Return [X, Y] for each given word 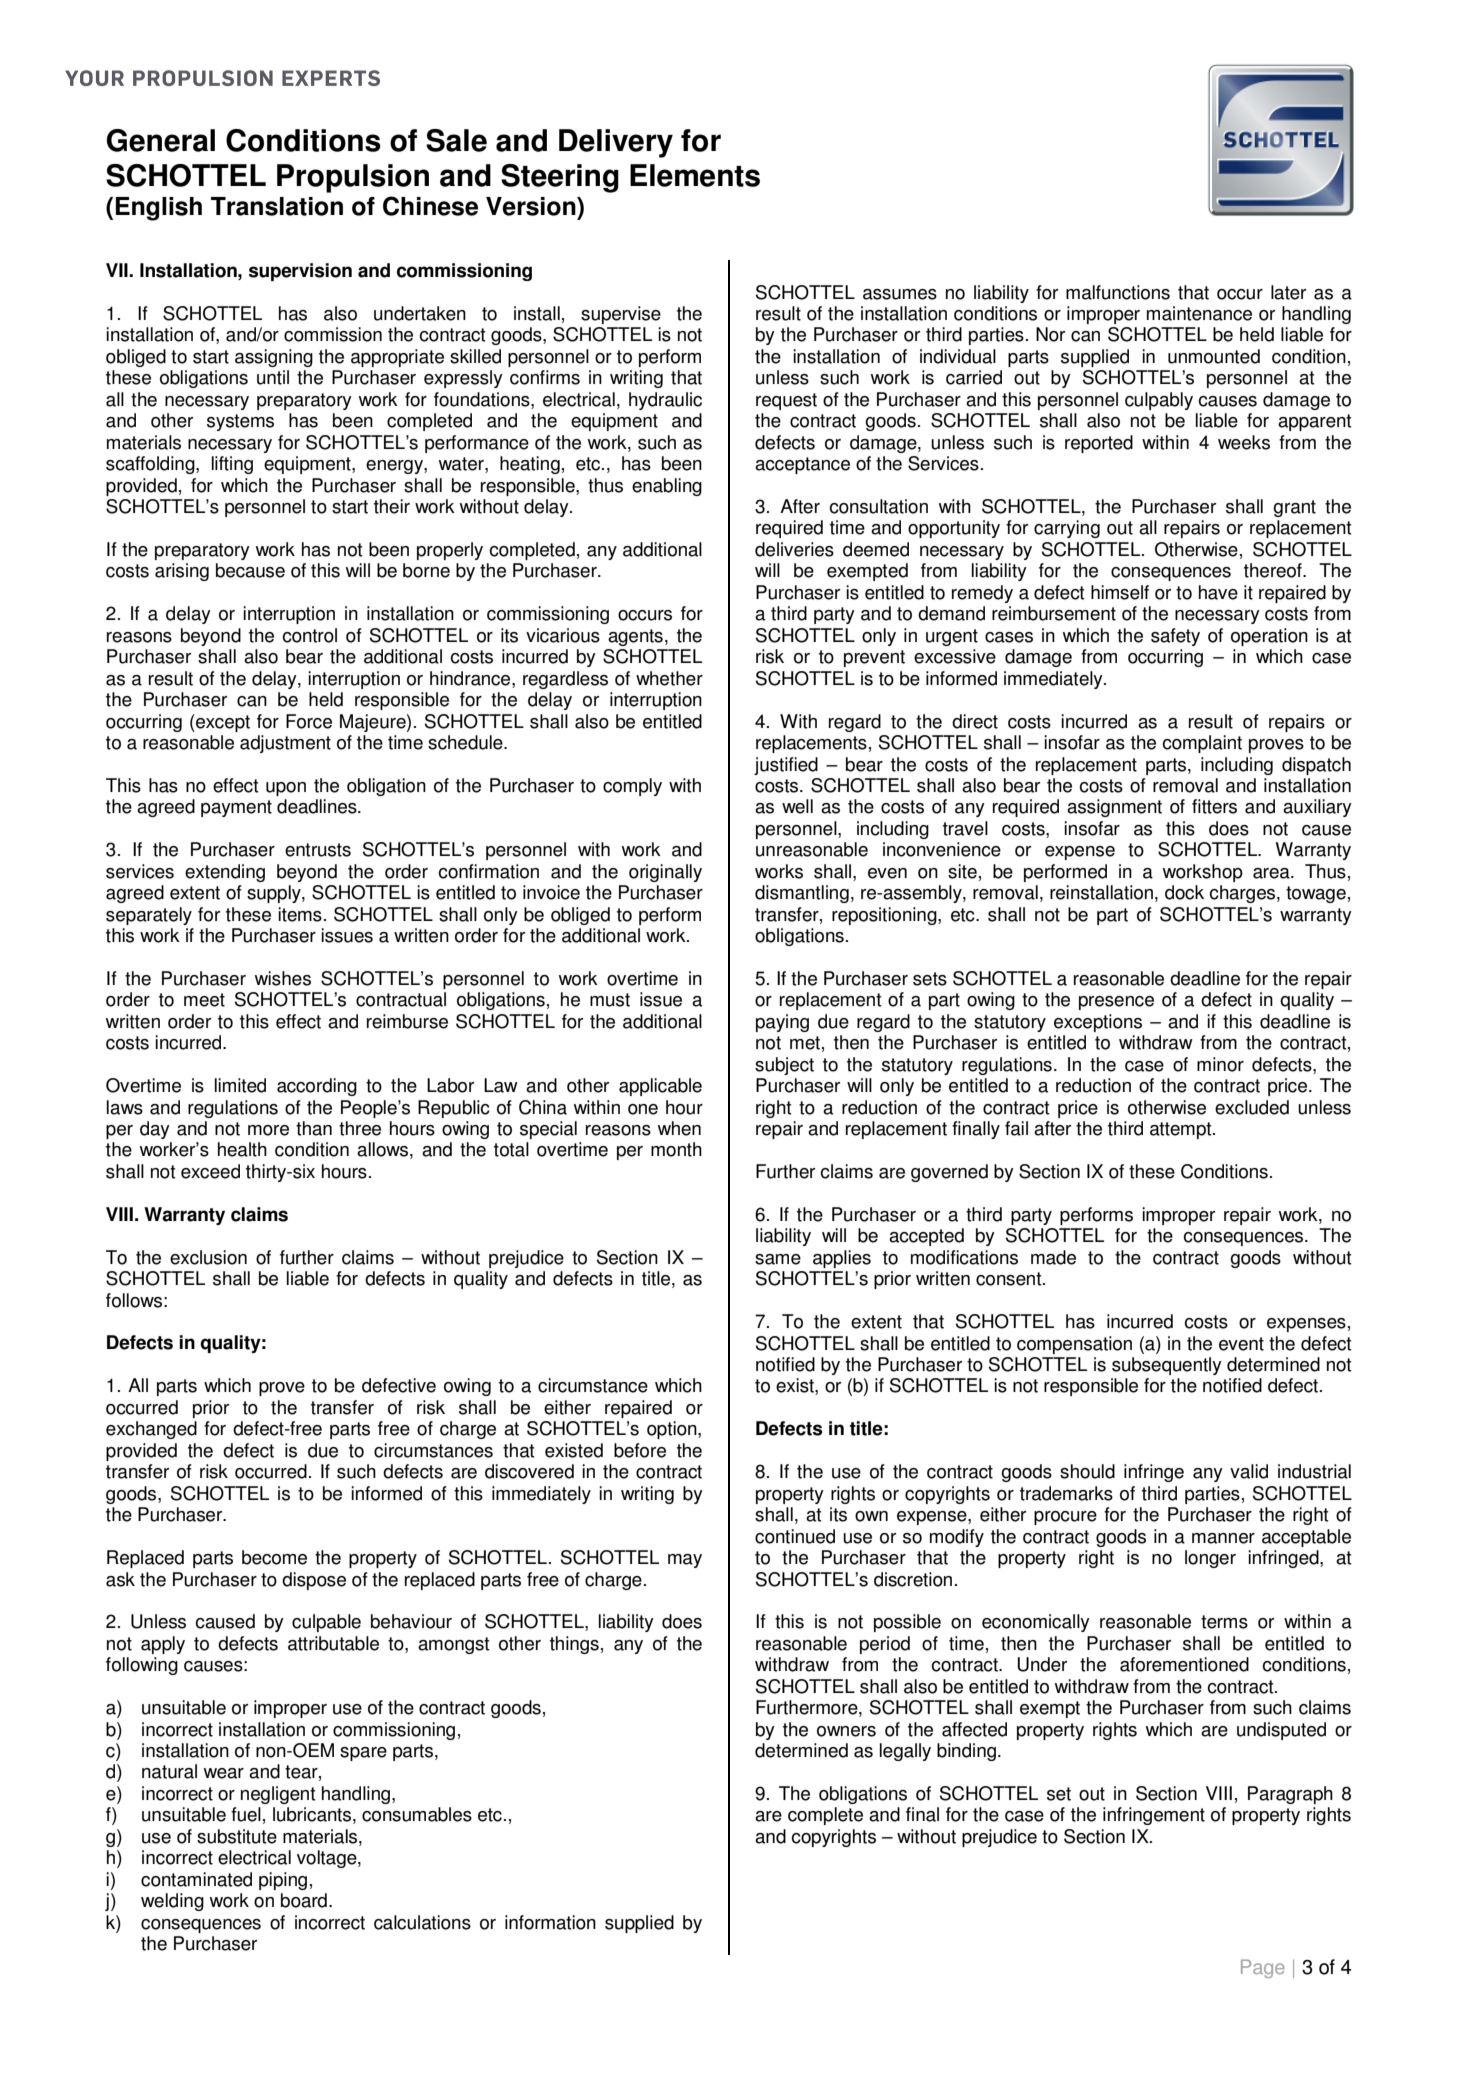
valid [1249, 1471]
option [673, 1430]
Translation [277, 206]
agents [635, 637]
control [309, 635]
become [274, 1557]
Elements [695, 175]
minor [1220, 1064]
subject [784, 1066]
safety [1175, 637]
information [550, 1922]
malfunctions [1118, 292]
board [304, 1900]
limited [240, 1085]
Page [1263, 1968]
